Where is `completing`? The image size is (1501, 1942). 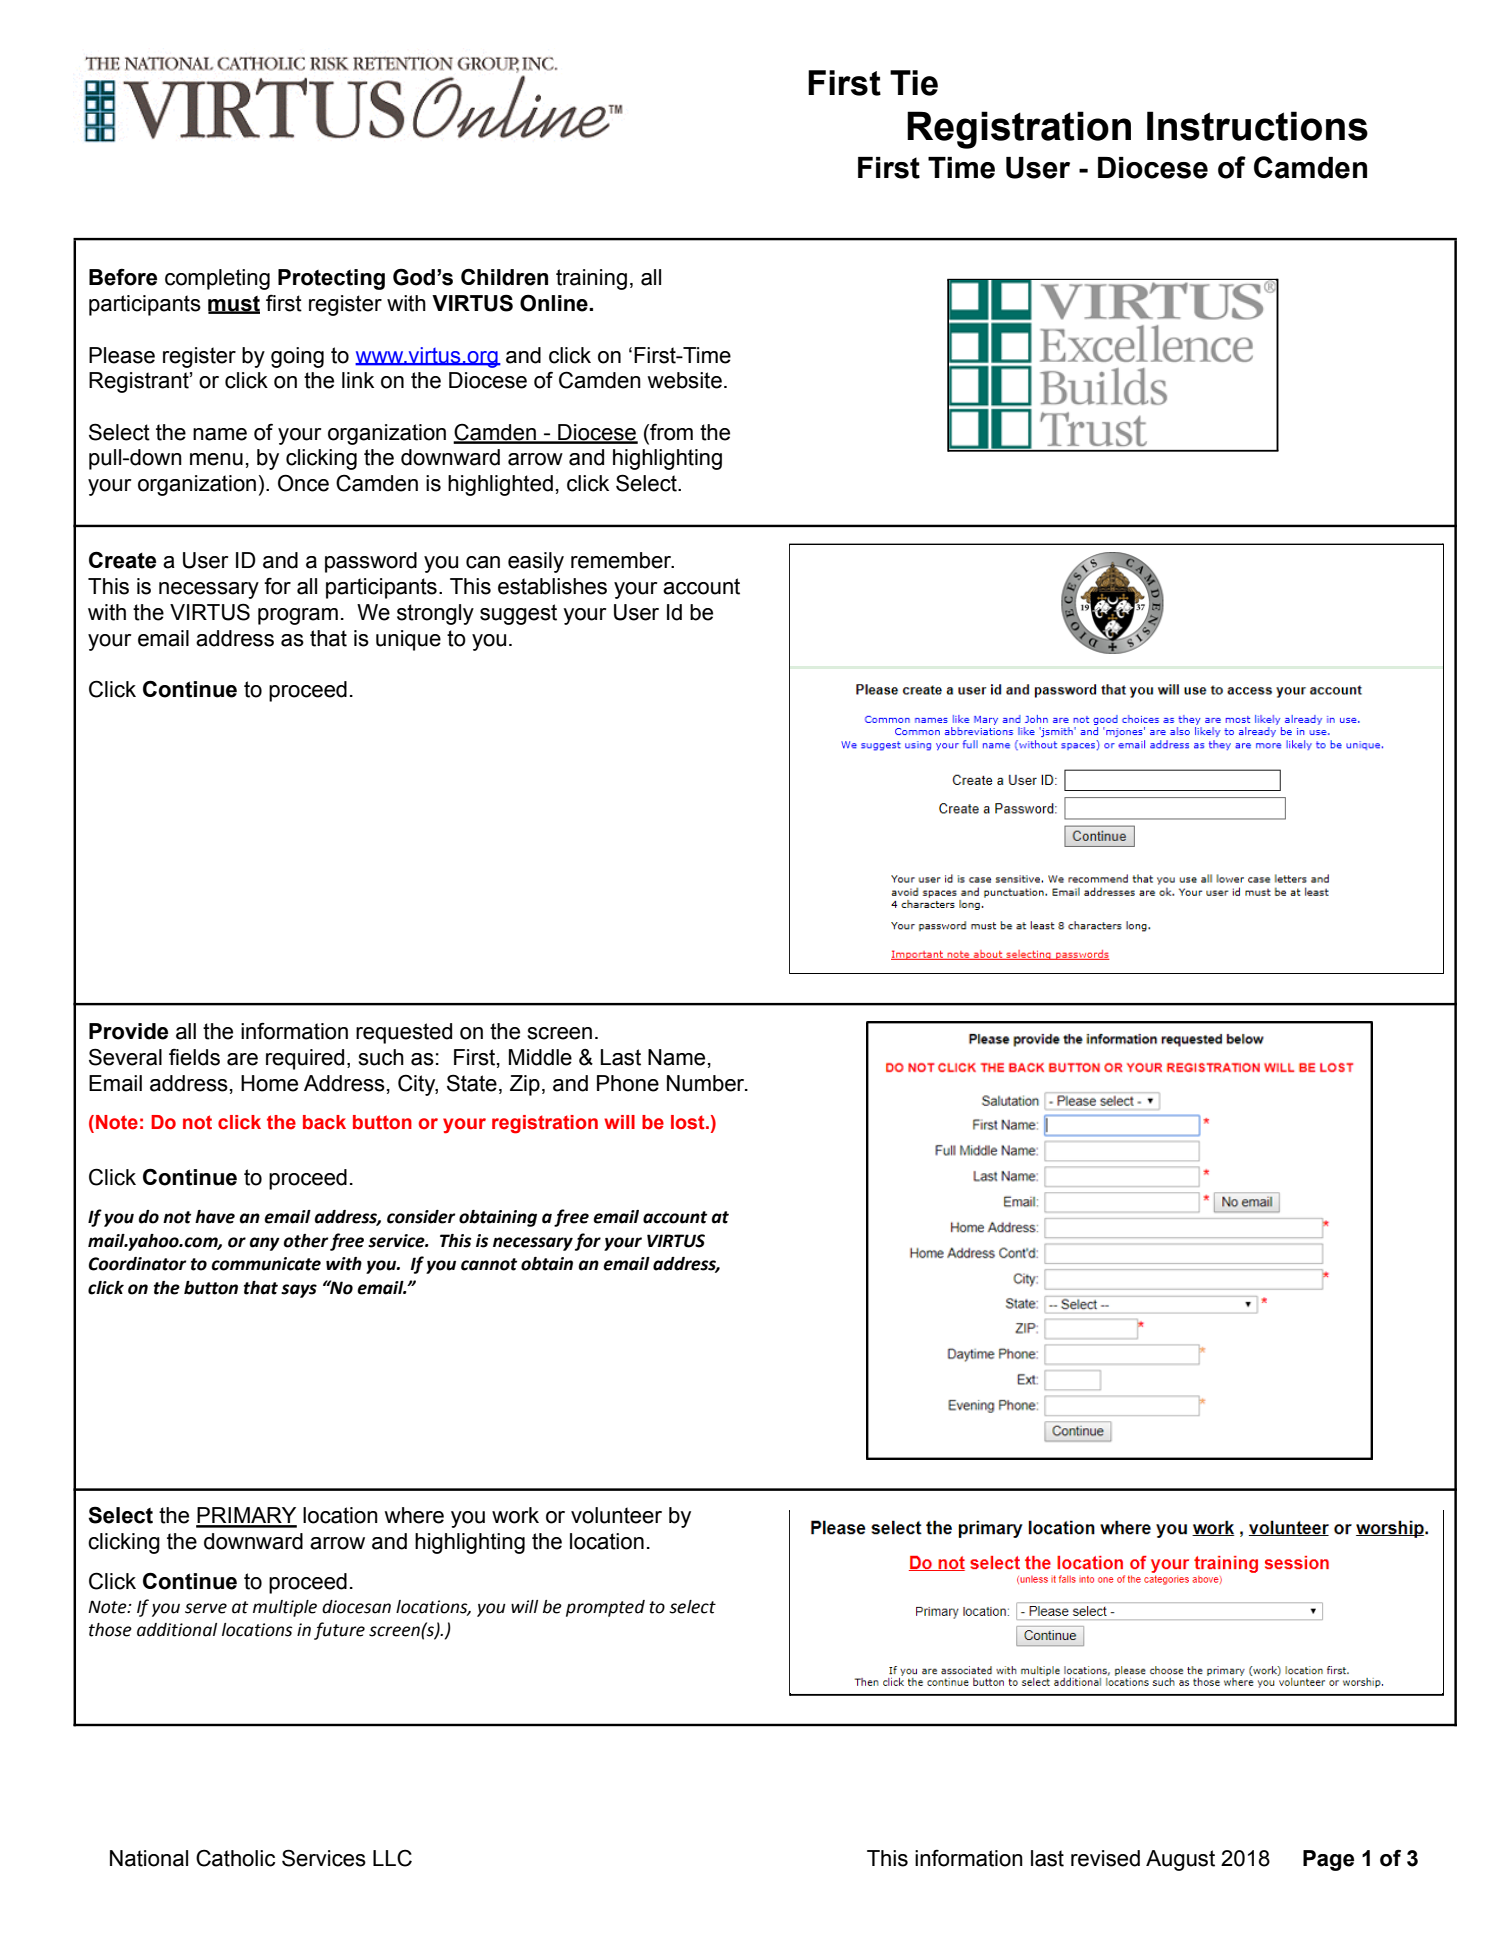 completing is located at coordinates (217, 279).
